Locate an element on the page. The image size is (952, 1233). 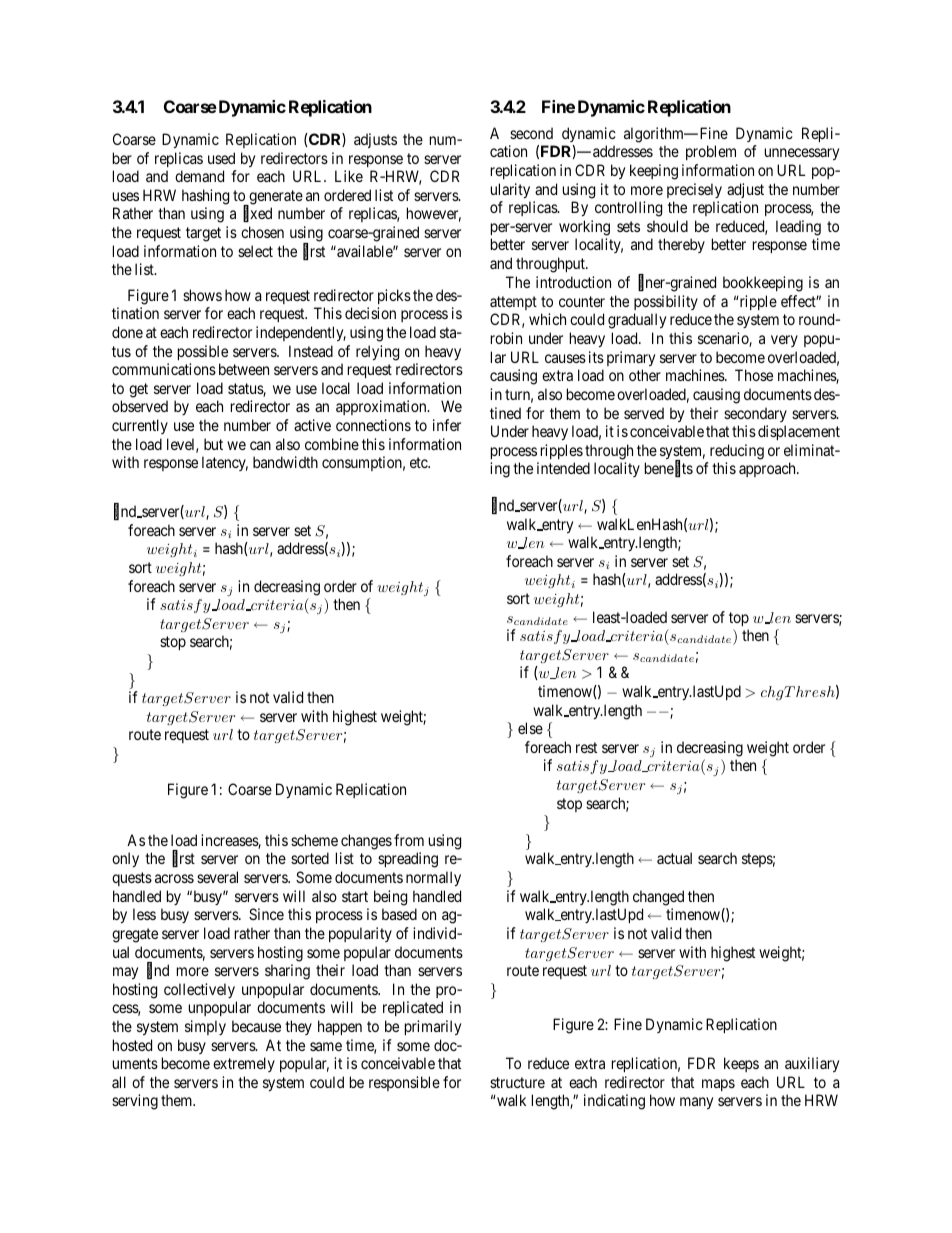
Like is located at coordinates (349, 176).
